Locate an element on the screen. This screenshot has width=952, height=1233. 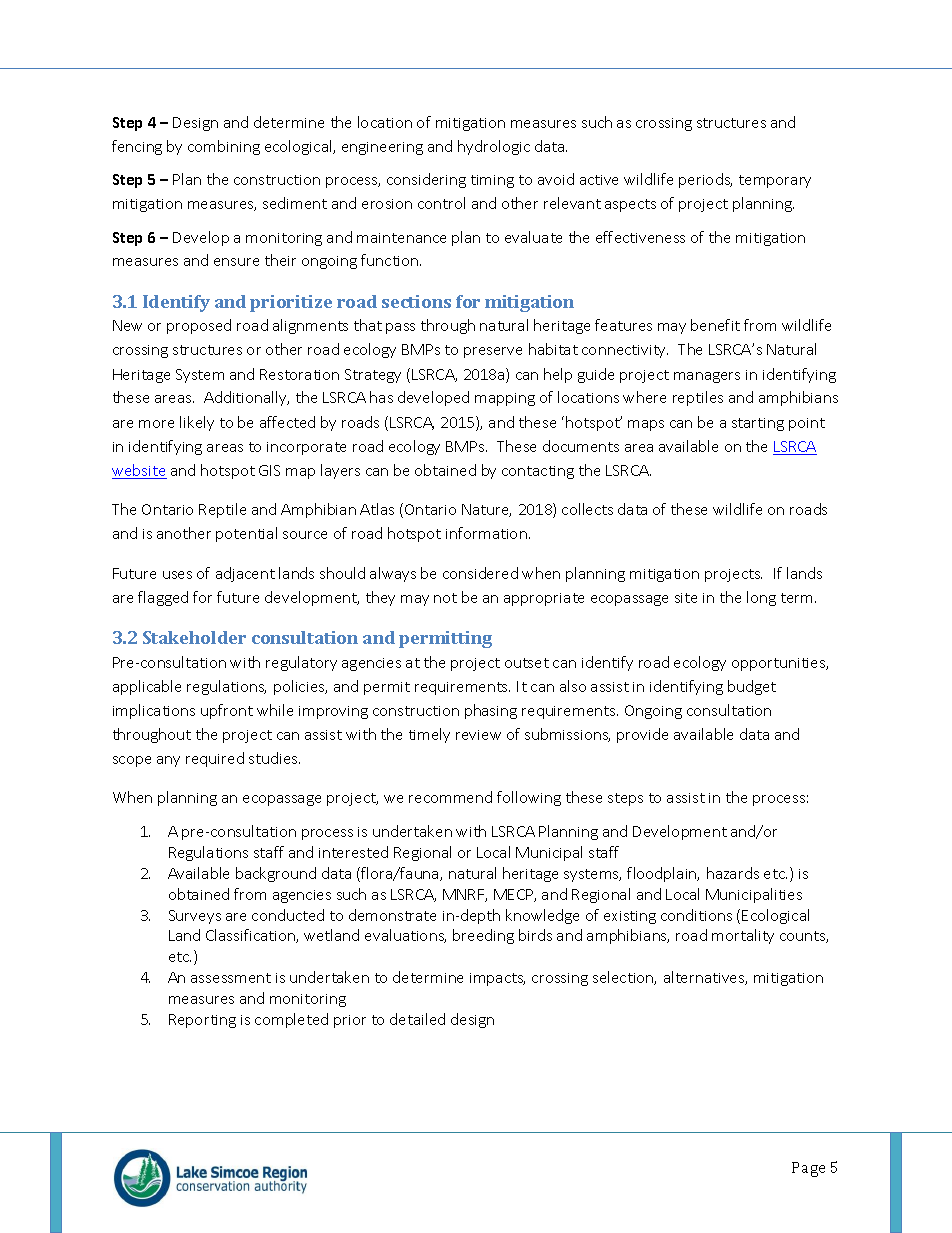
periods is located at coordinates (705, 180).
